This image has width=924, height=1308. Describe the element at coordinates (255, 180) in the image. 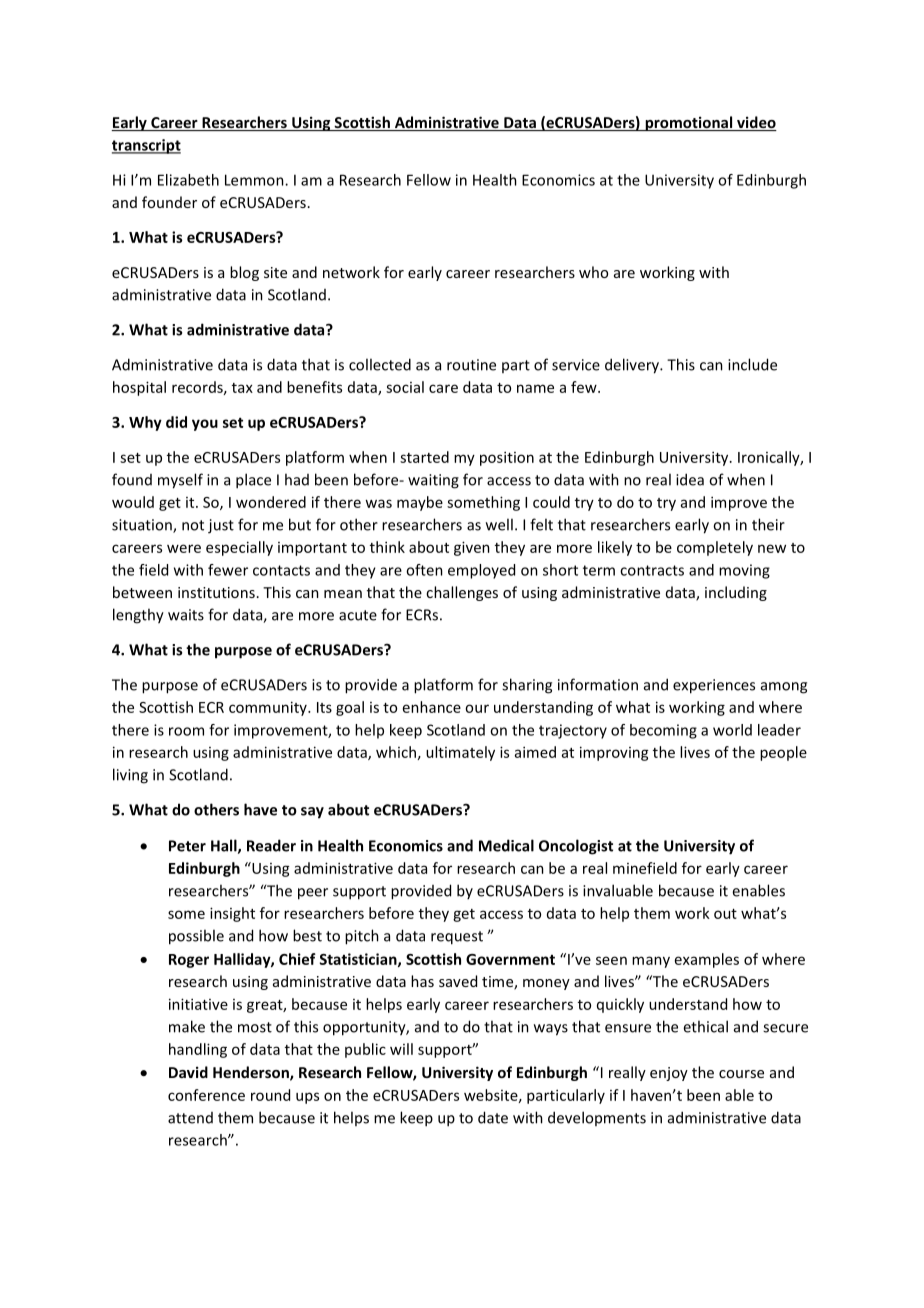

I see `Lemmon` at that location.
